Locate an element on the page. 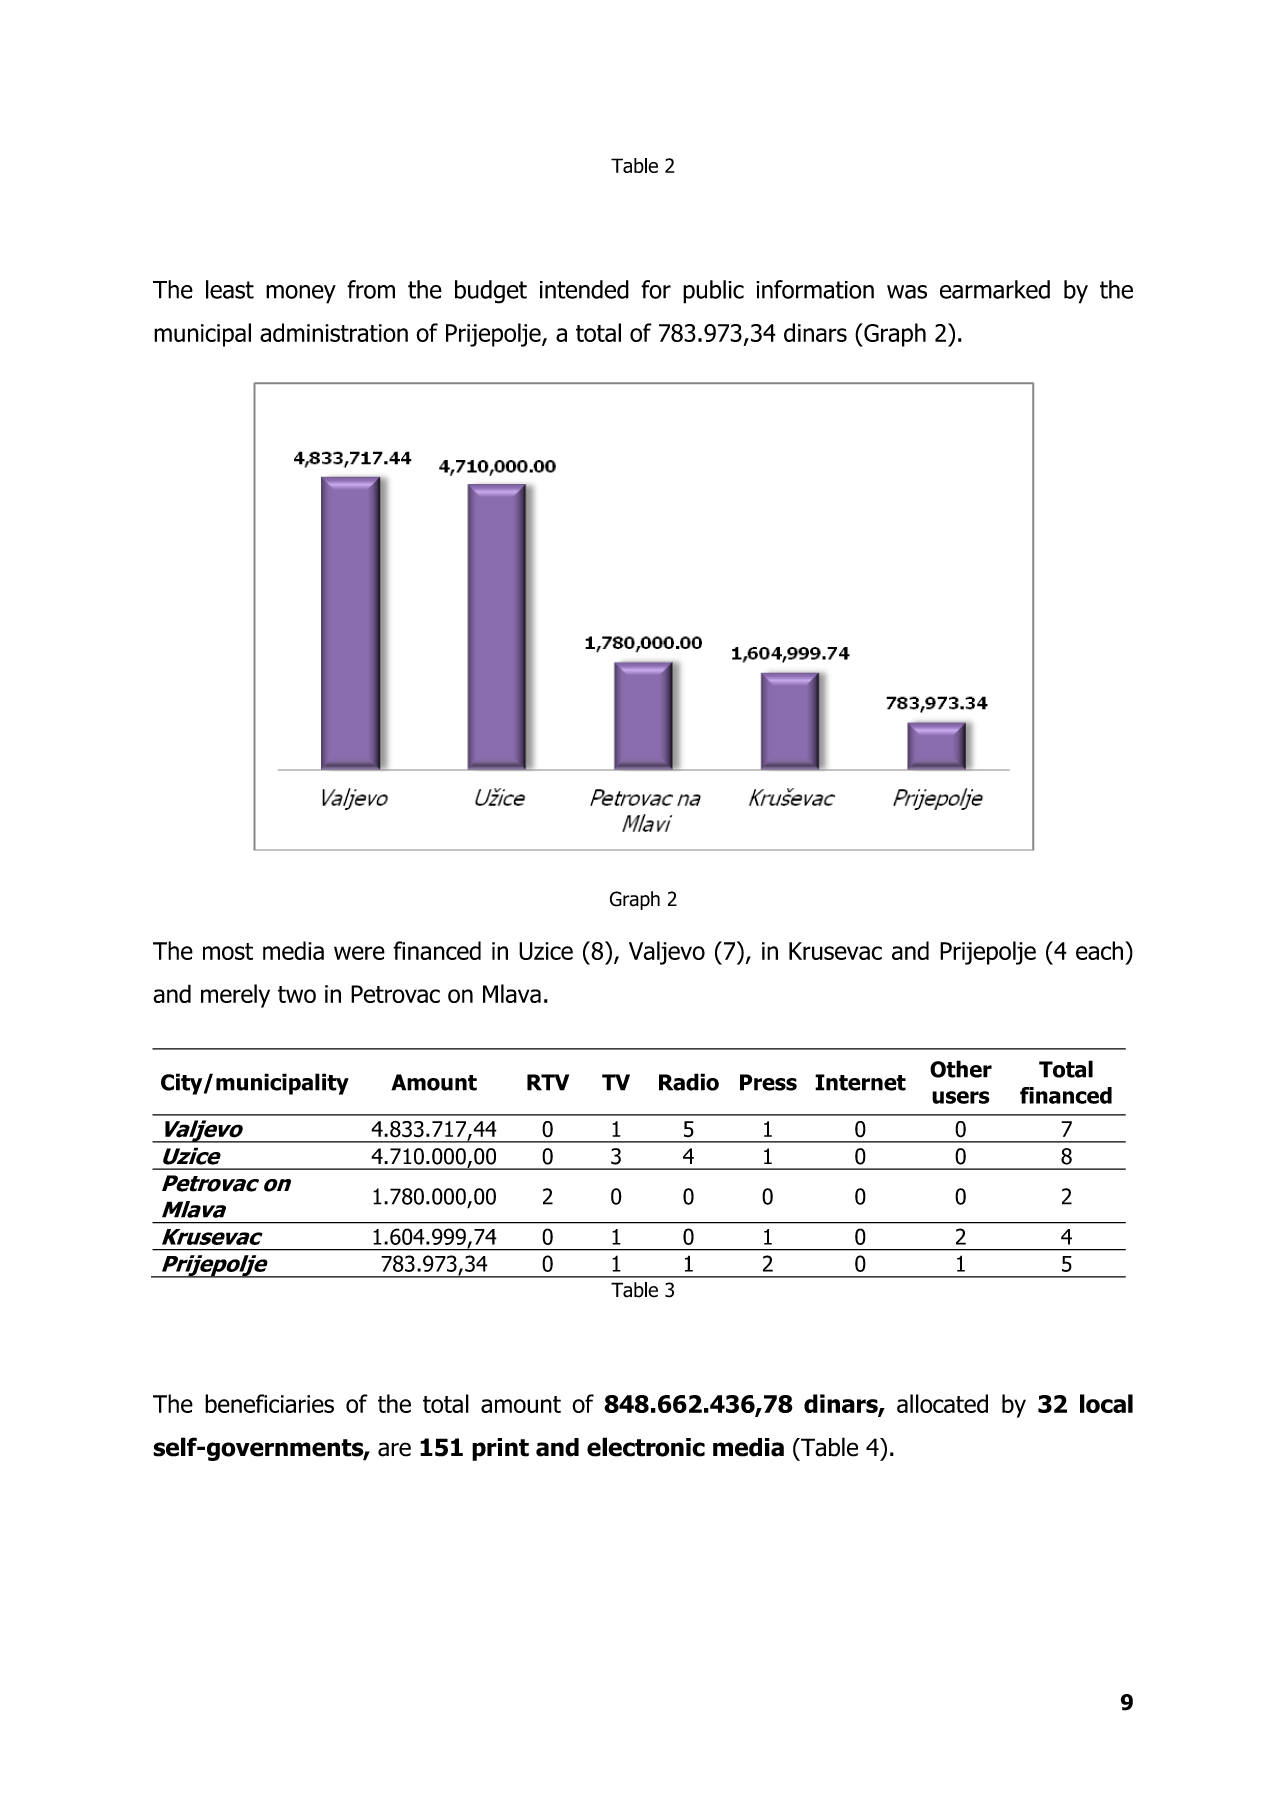 The width and height of the page is (1287, 1820). each is located at coordinates (1099, 950).
